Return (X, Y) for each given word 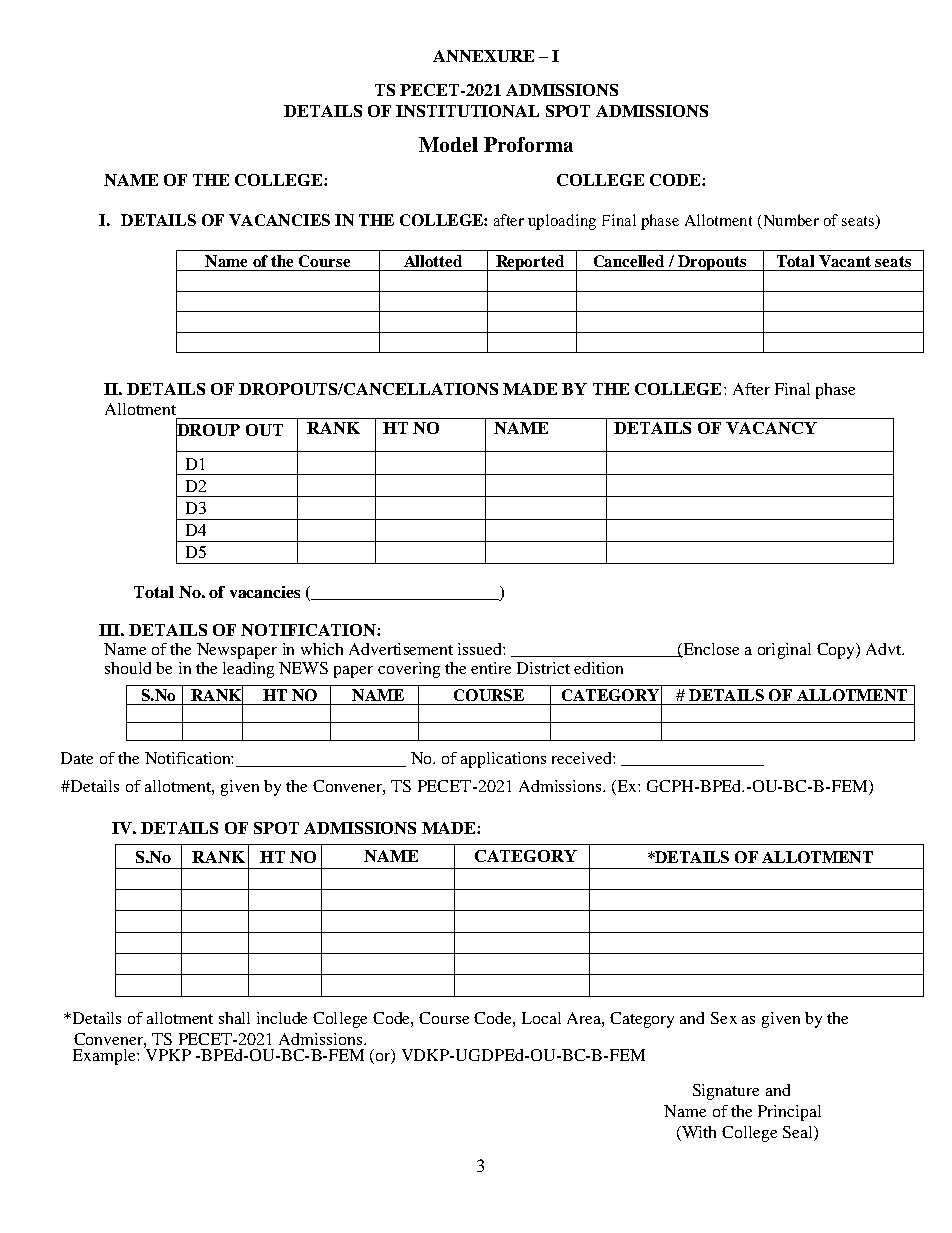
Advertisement (401, 649)
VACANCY (771, 428)
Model (448, 144)
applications (503, 760)
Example (105, 1057)
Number (790, 221)
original (784, 651)
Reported (530, 263)
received (583, 758)
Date (77, 758)
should (128, 668)
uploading (562, 222)
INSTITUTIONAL (467, 111)
